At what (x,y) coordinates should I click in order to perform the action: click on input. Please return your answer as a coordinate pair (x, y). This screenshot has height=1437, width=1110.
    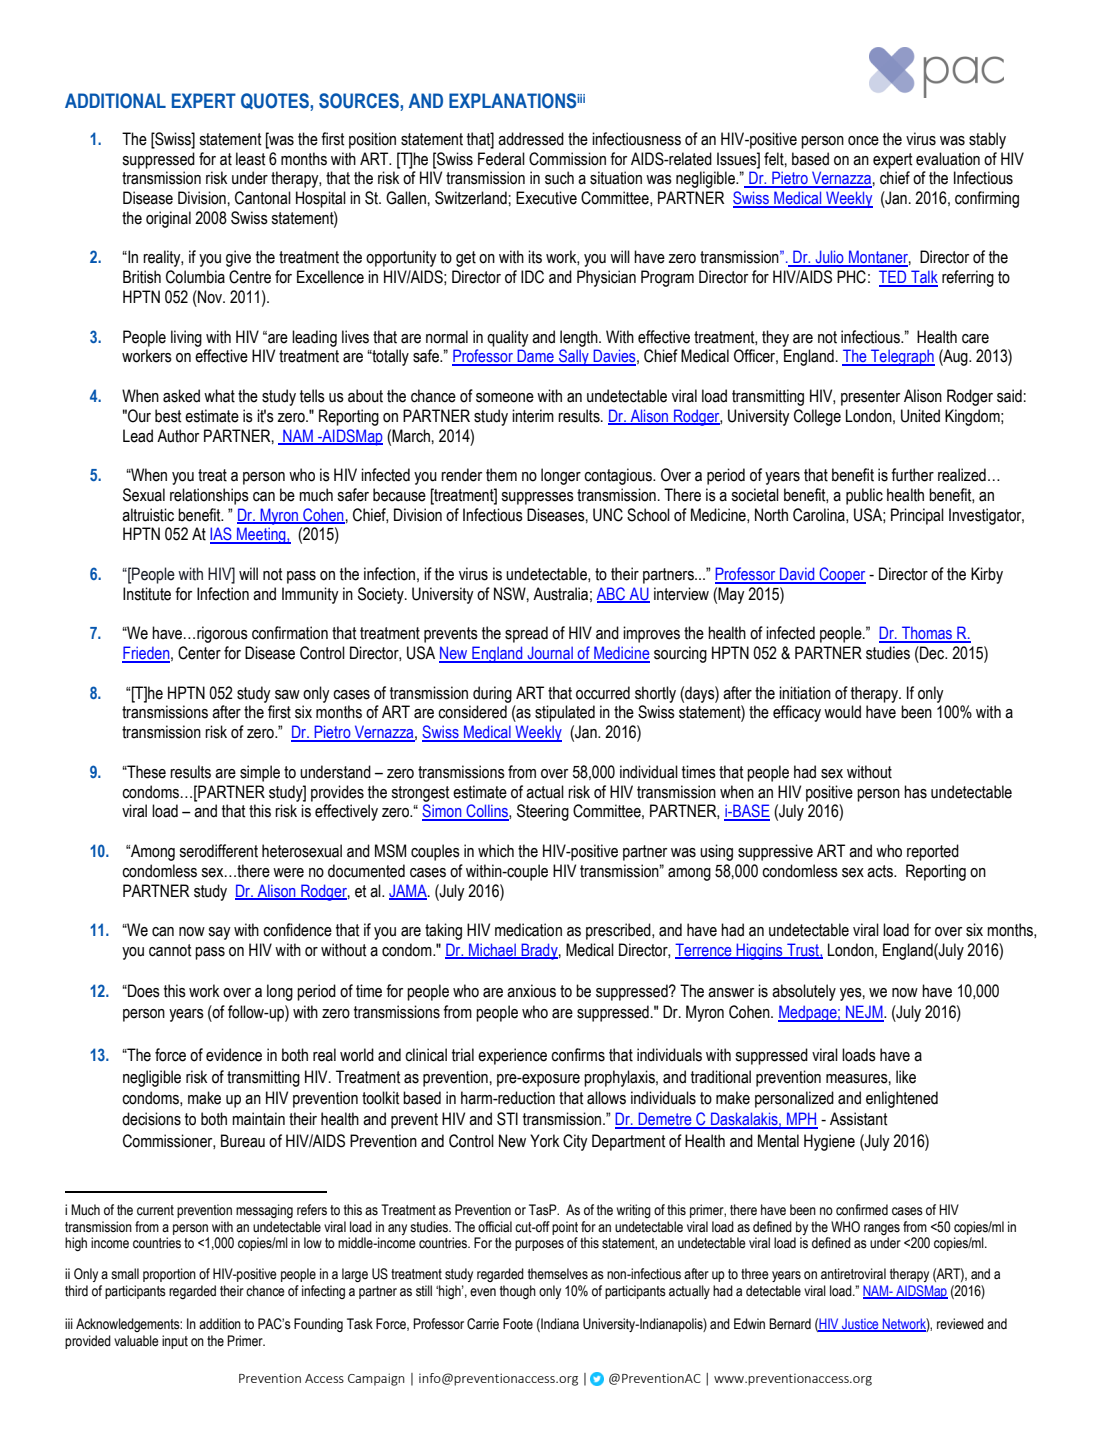
    Looking at the image, I should click on (175, 1342).
